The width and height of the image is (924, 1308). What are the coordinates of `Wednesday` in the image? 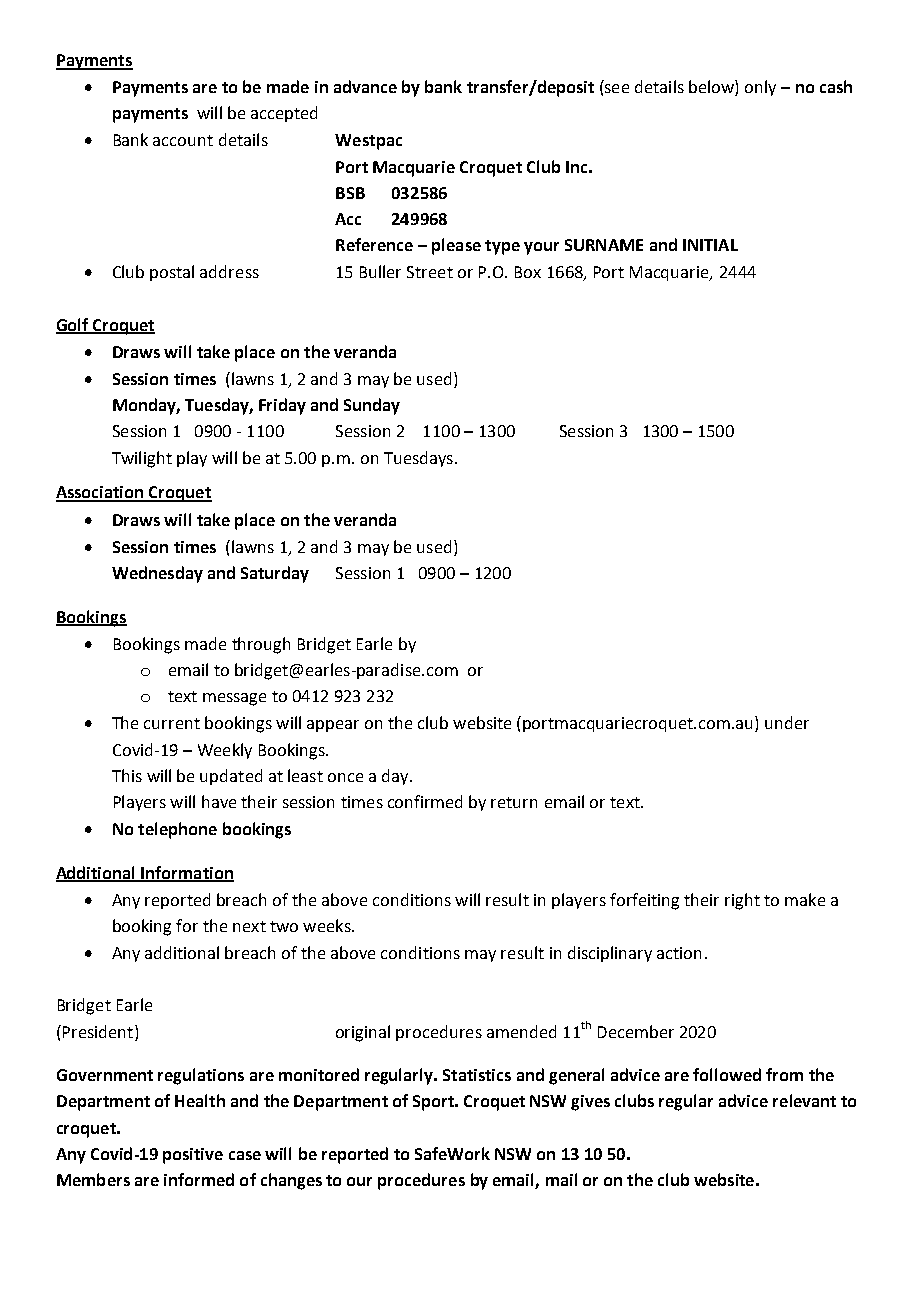 It's located at (157, 574).
